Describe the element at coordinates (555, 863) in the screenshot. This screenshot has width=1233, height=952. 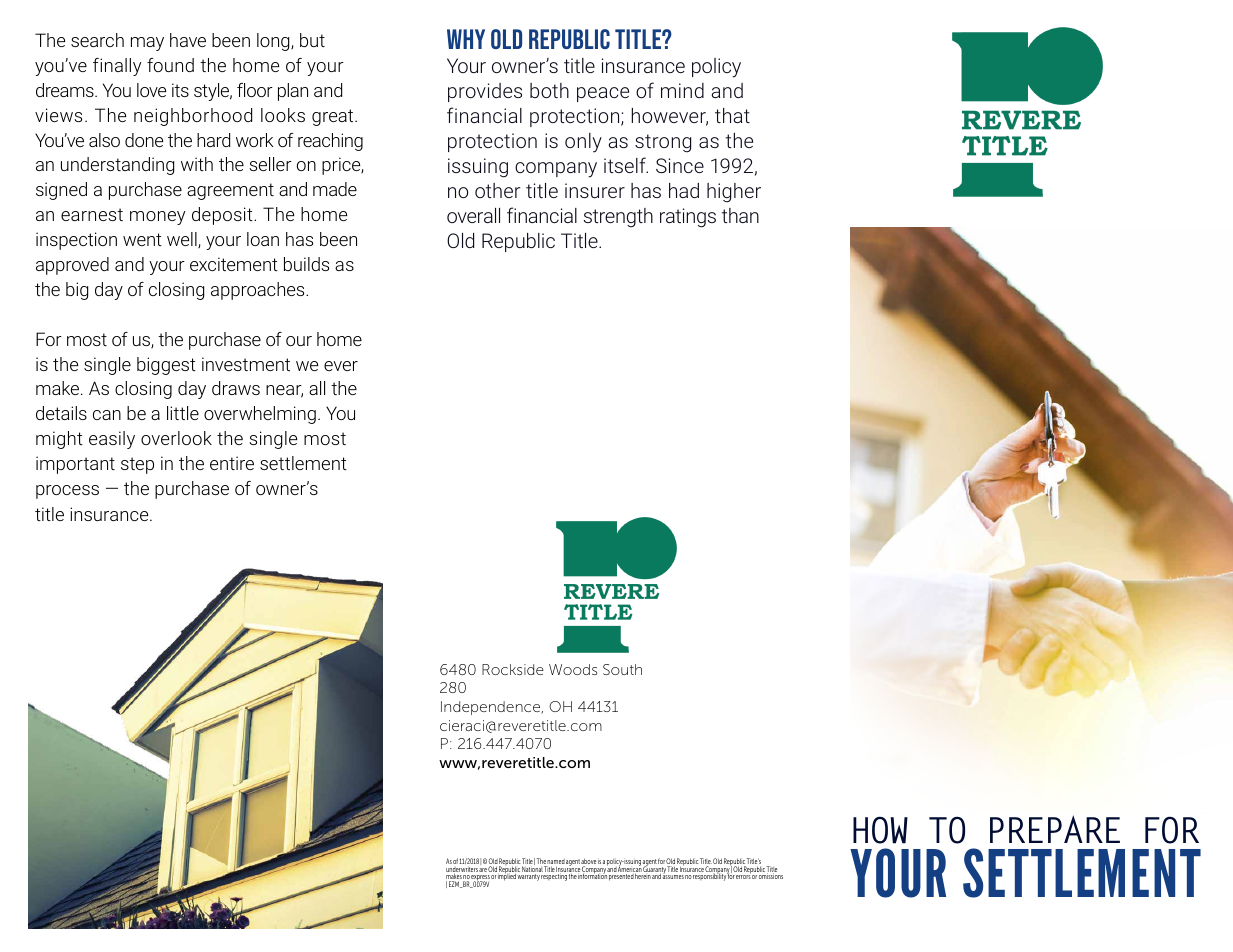
I see `named` at that location.
